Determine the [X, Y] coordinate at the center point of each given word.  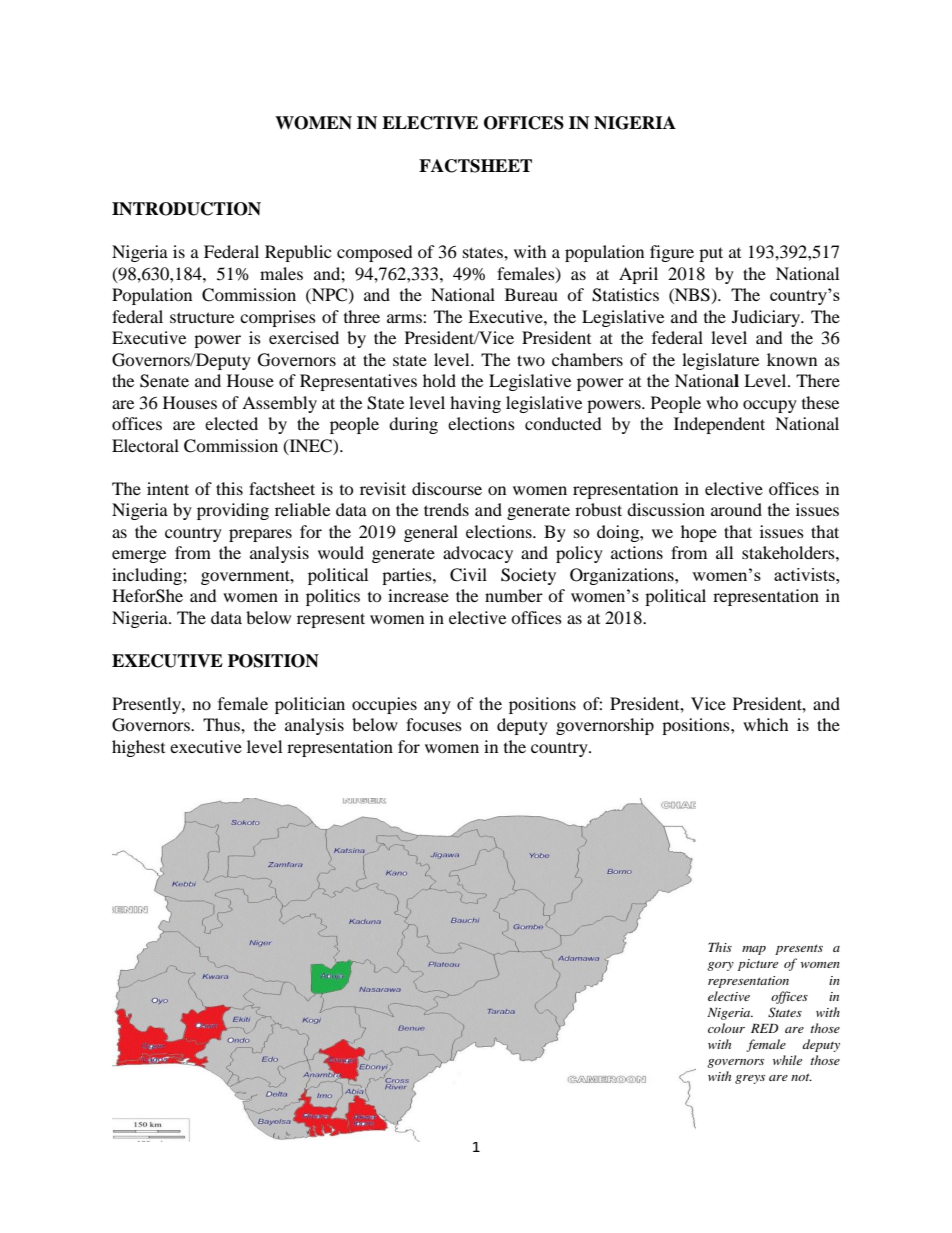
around [736, 509]
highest [138, 748]
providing [233, 511]
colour [726, 1028]
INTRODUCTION [186, 209]
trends [446, 509]
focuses [434, 724]
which [766, 724]
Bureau [531, 294]
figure [672, 253]
